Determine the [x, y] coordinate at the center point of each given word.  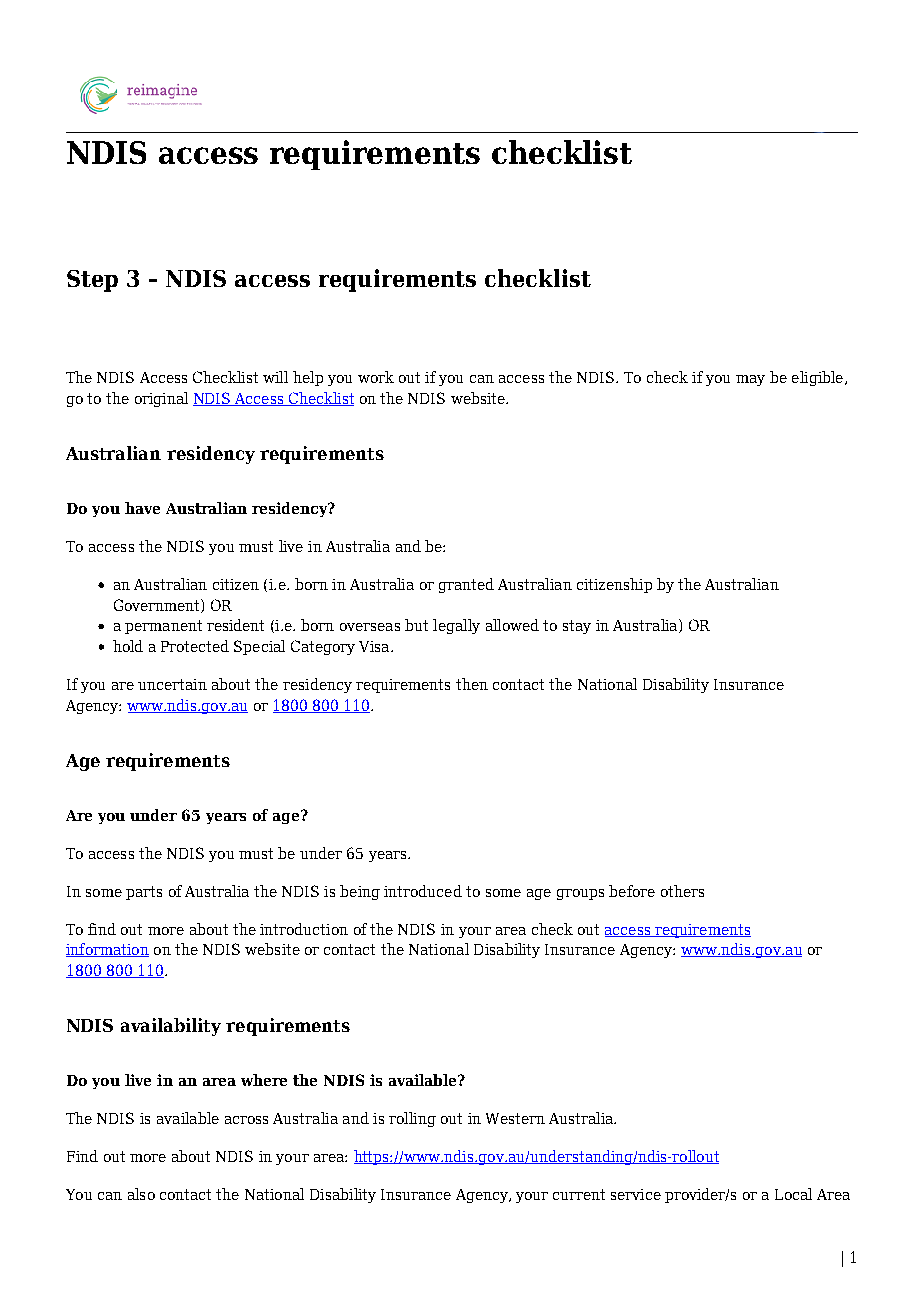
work [376, 377]
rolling [412, 1119]
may [750, 380]
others [682, 891]
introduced [423, 891]
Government [158, 606]
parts [144, 893]
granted [466, 585]
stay [577, 627]
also [141, 1194]
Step [92, 281]
